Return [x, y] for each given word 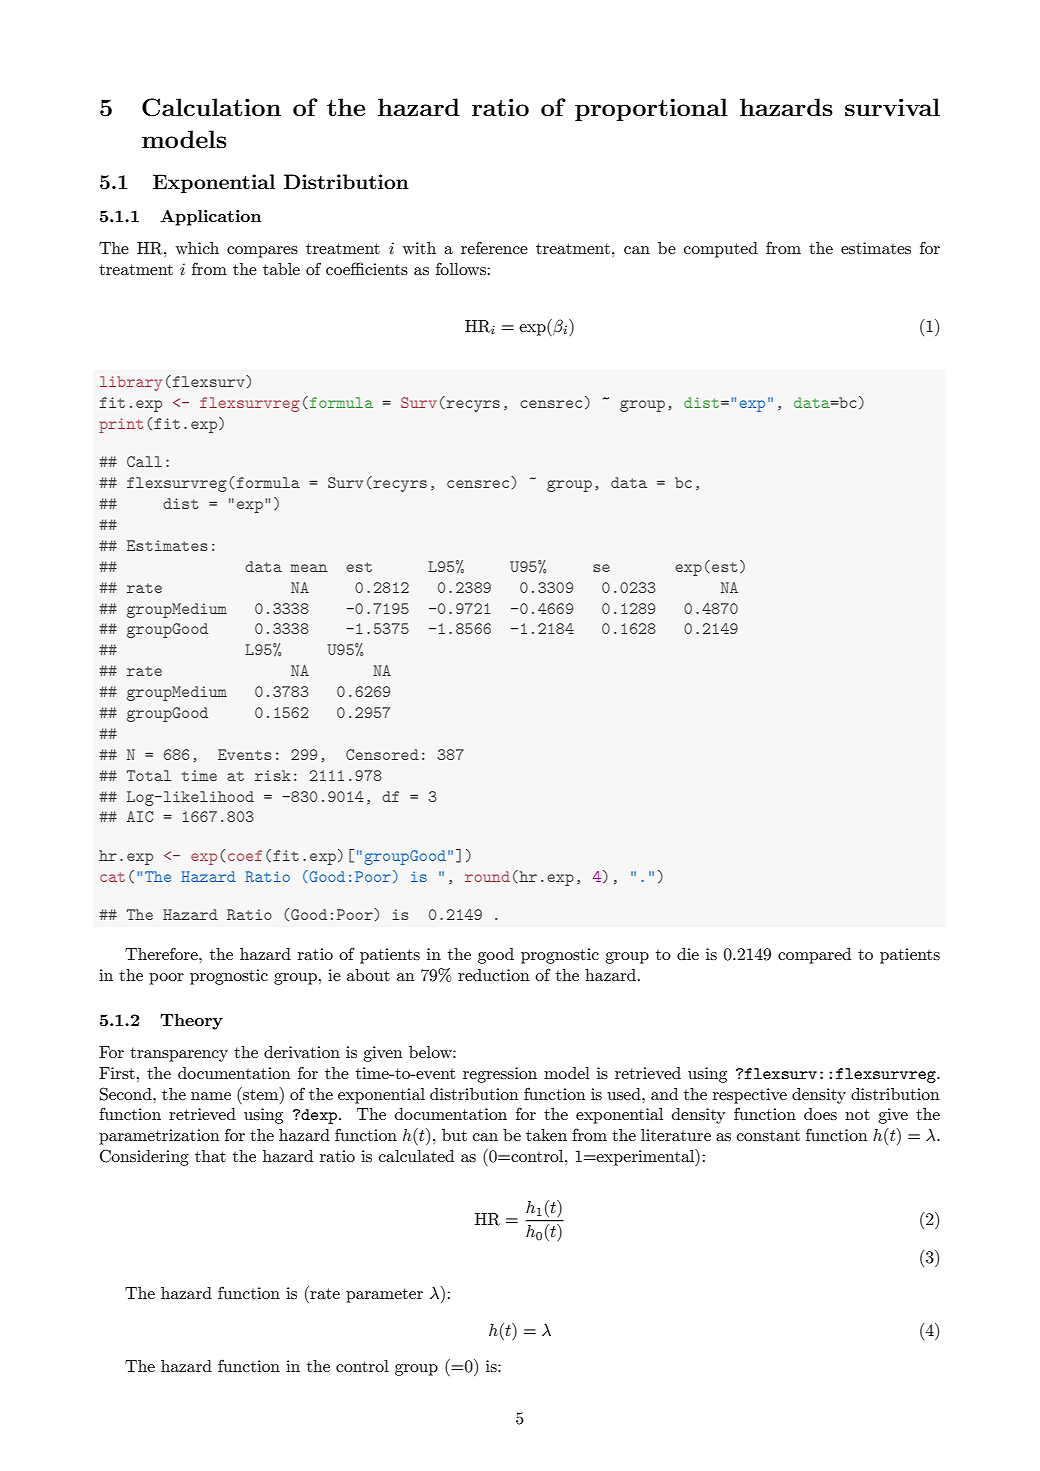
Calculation [211, 107]
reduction [494, 975]
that [210, 1156]
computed [721, 250]
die [688, 954]
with [419, 248]
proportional [651, 109]
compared [814, 956]
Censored [382, 754]
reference [494, 247]
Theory [191, 1022]
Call [144, 461]
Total [149, 775]
